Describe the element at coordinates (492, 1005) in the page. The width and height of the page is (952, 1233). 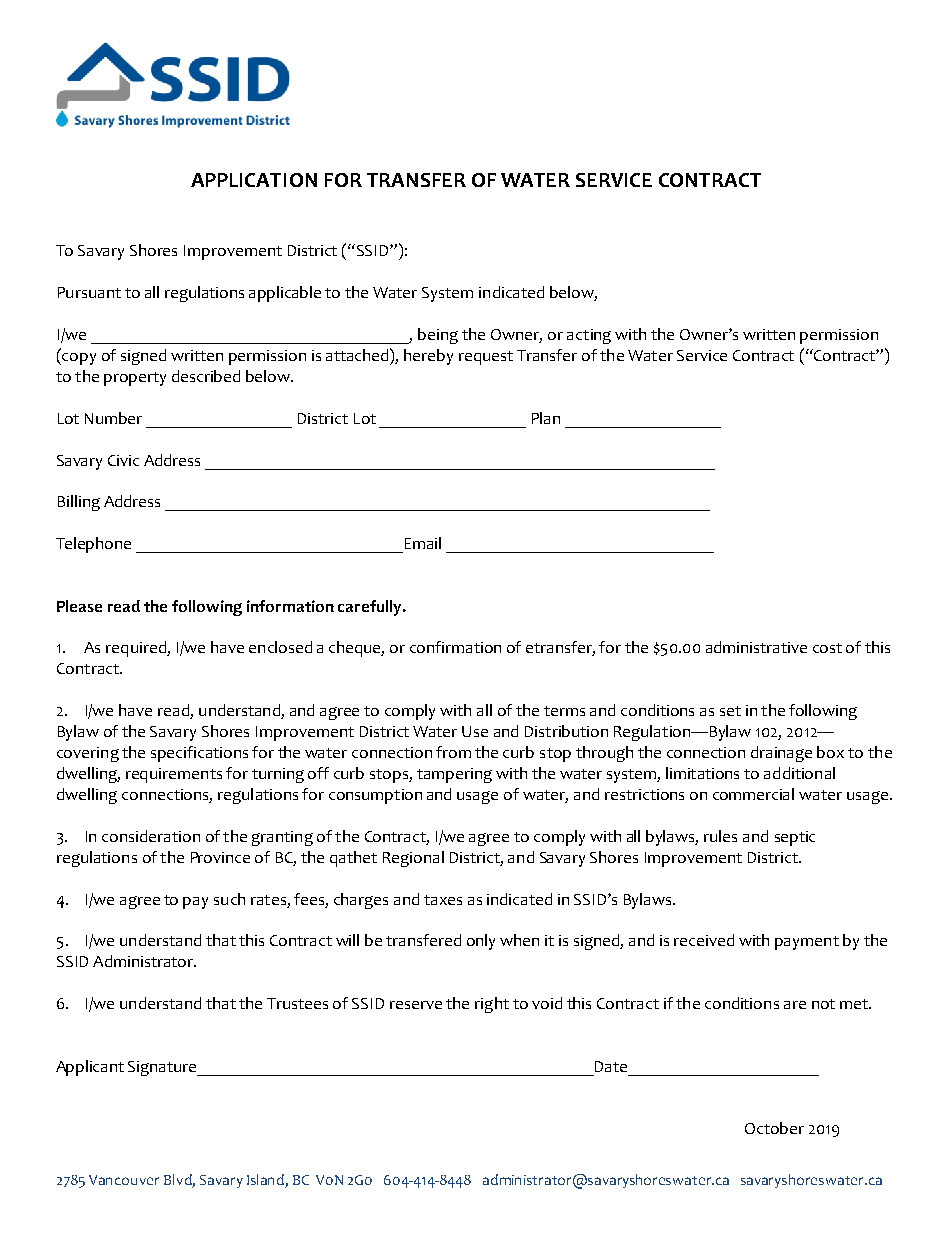
I see `right` at that location.
